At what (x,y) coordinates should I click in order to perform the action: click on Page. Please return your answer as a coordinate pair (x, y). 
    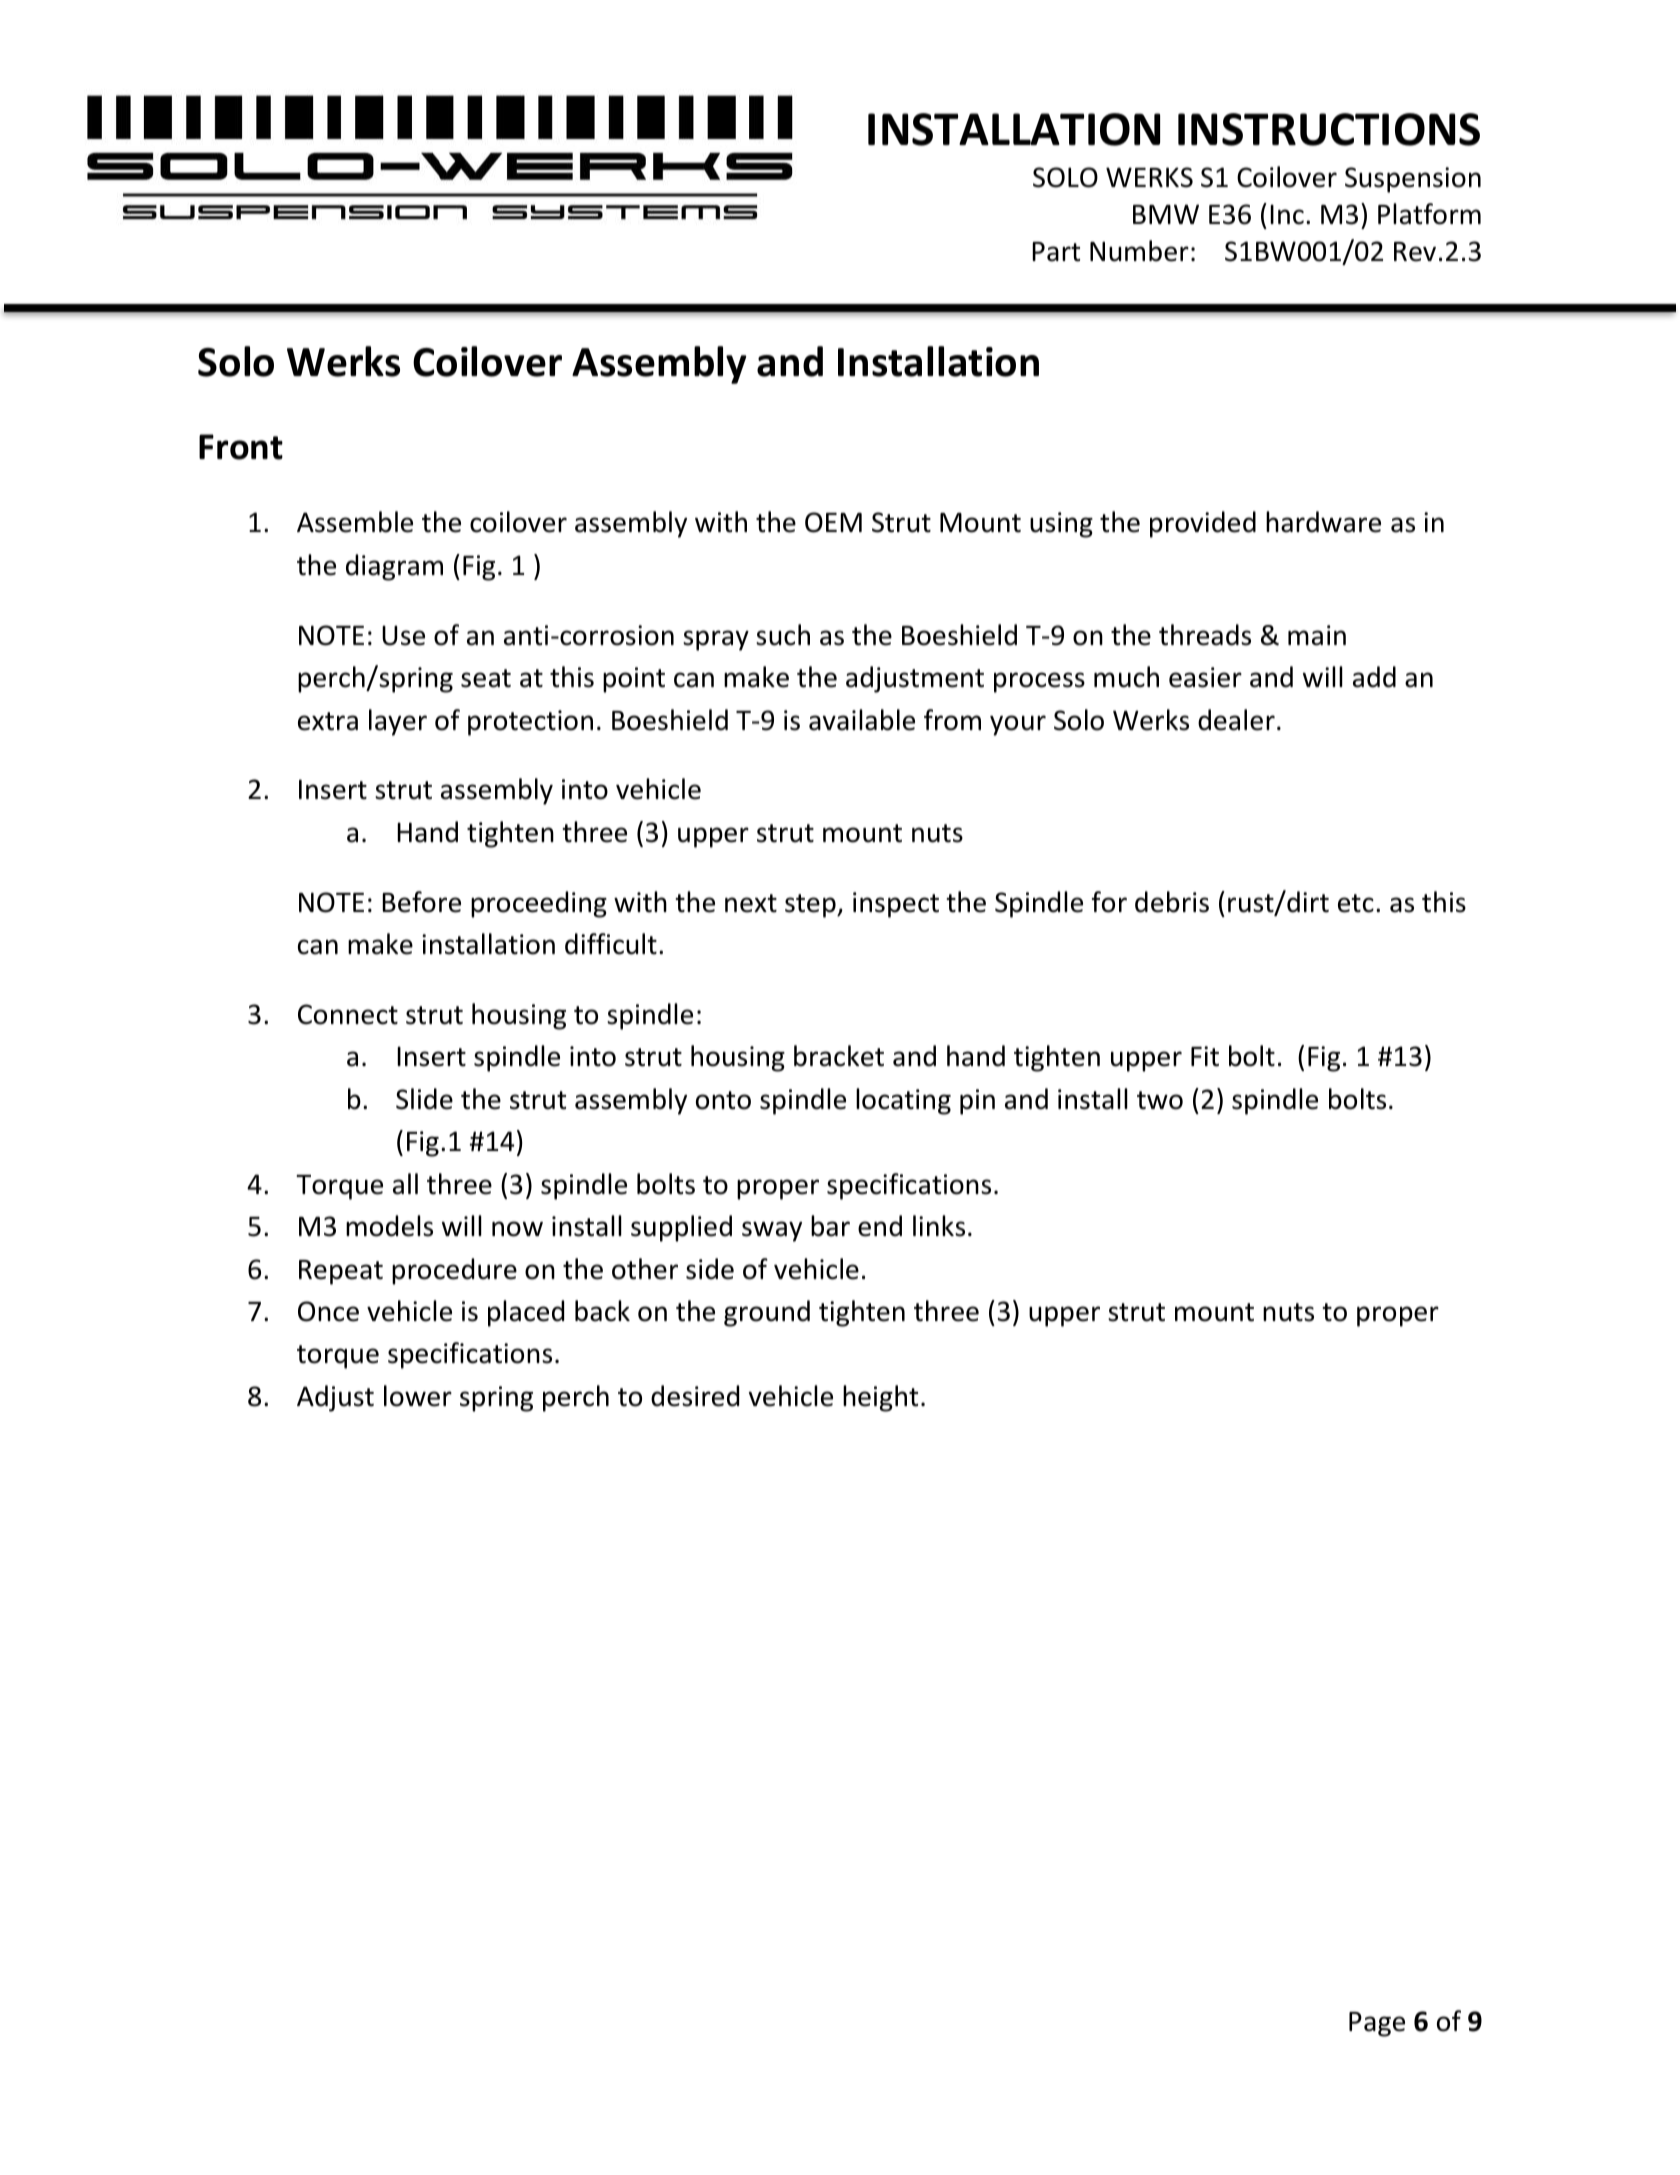
    Looking at the image, I should click on (1377, 2024).
